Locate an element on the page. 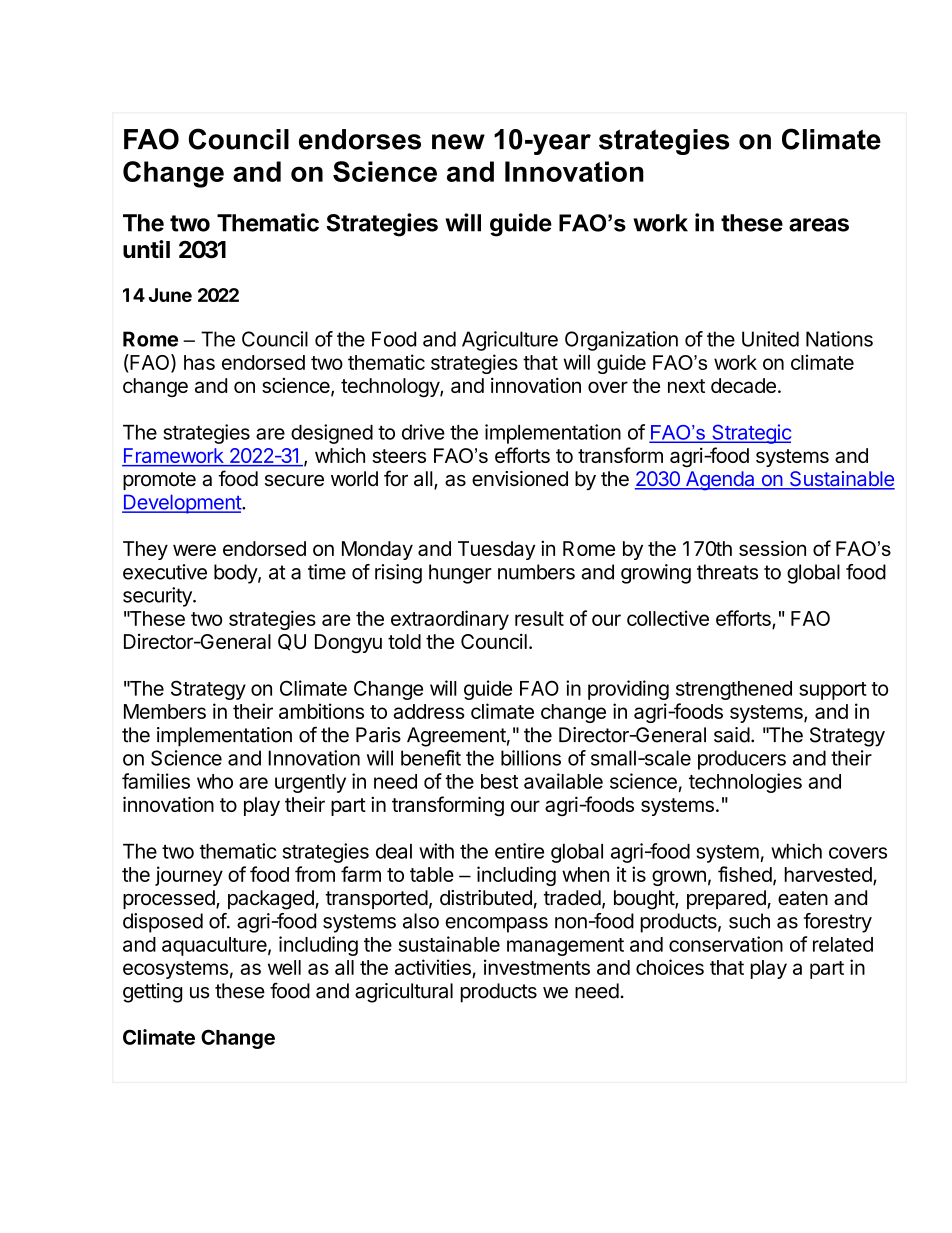 The width and height of the page is (952, 1233). address is located at coordinates (429, 711).
